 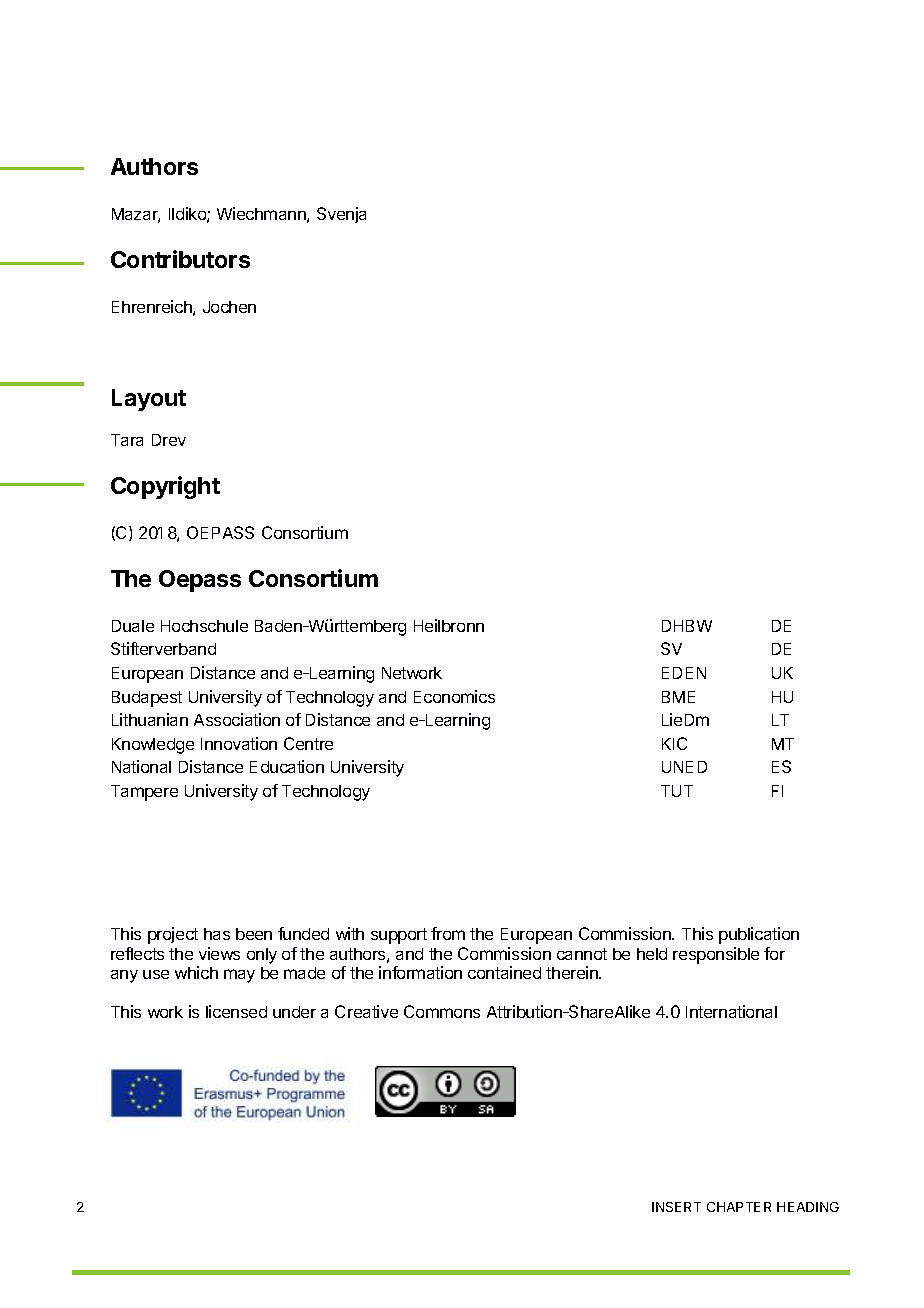 I want to click on Innovation, so click(x=239, y=743).
